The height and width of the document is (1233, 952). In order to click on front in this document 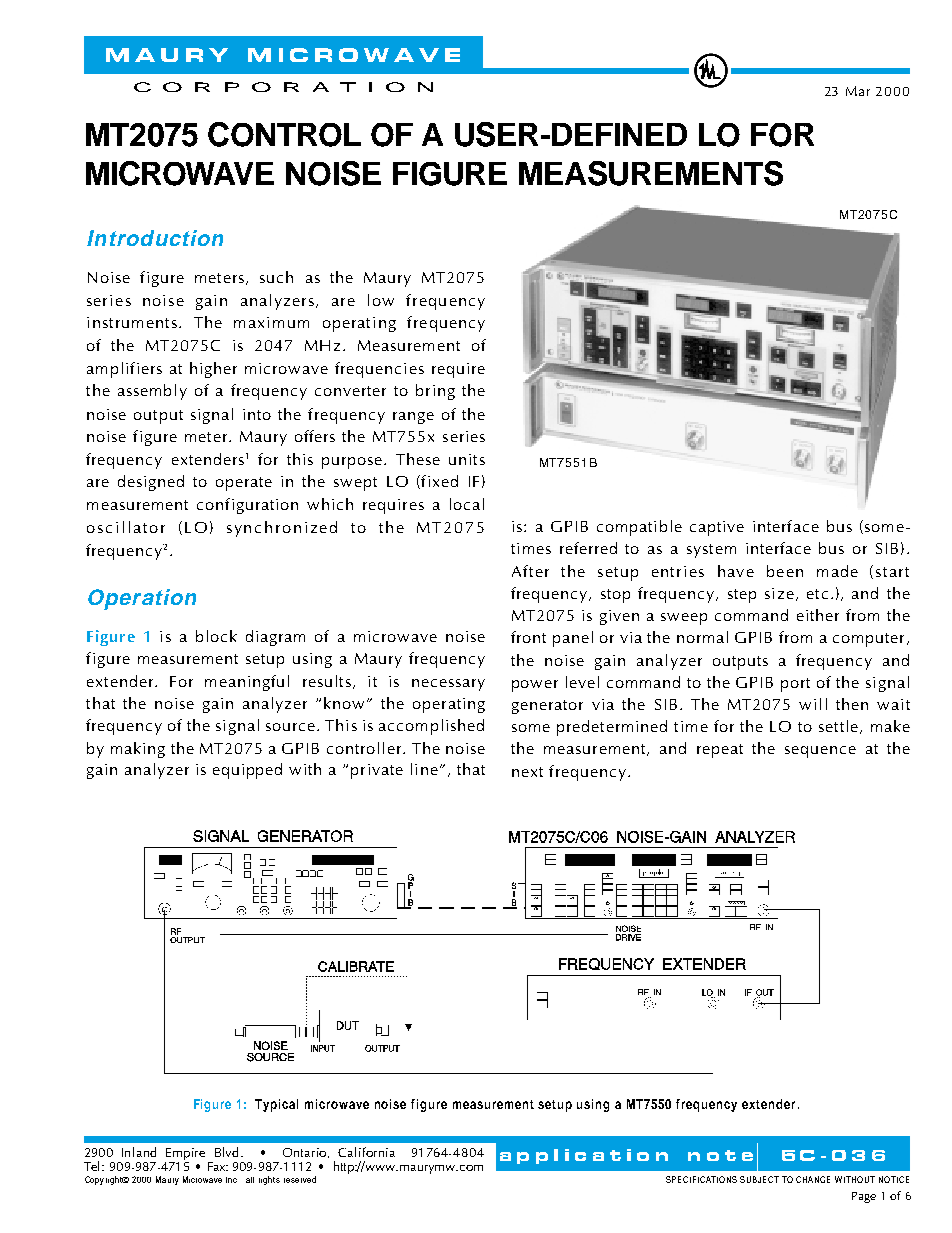, I will do `click(528, 637)`.
